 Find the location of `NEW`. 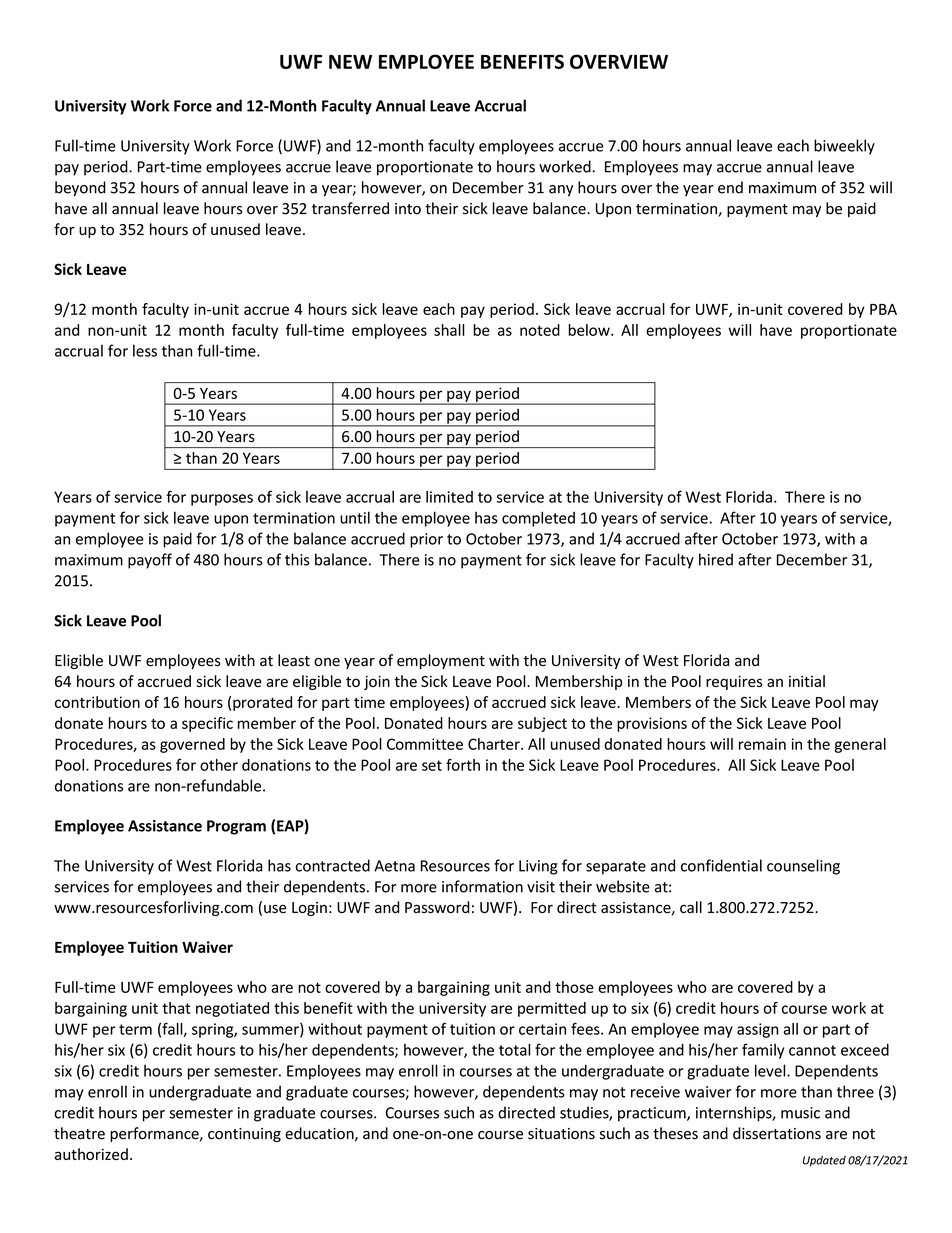

NEW is located at coordinates (350, 62).
